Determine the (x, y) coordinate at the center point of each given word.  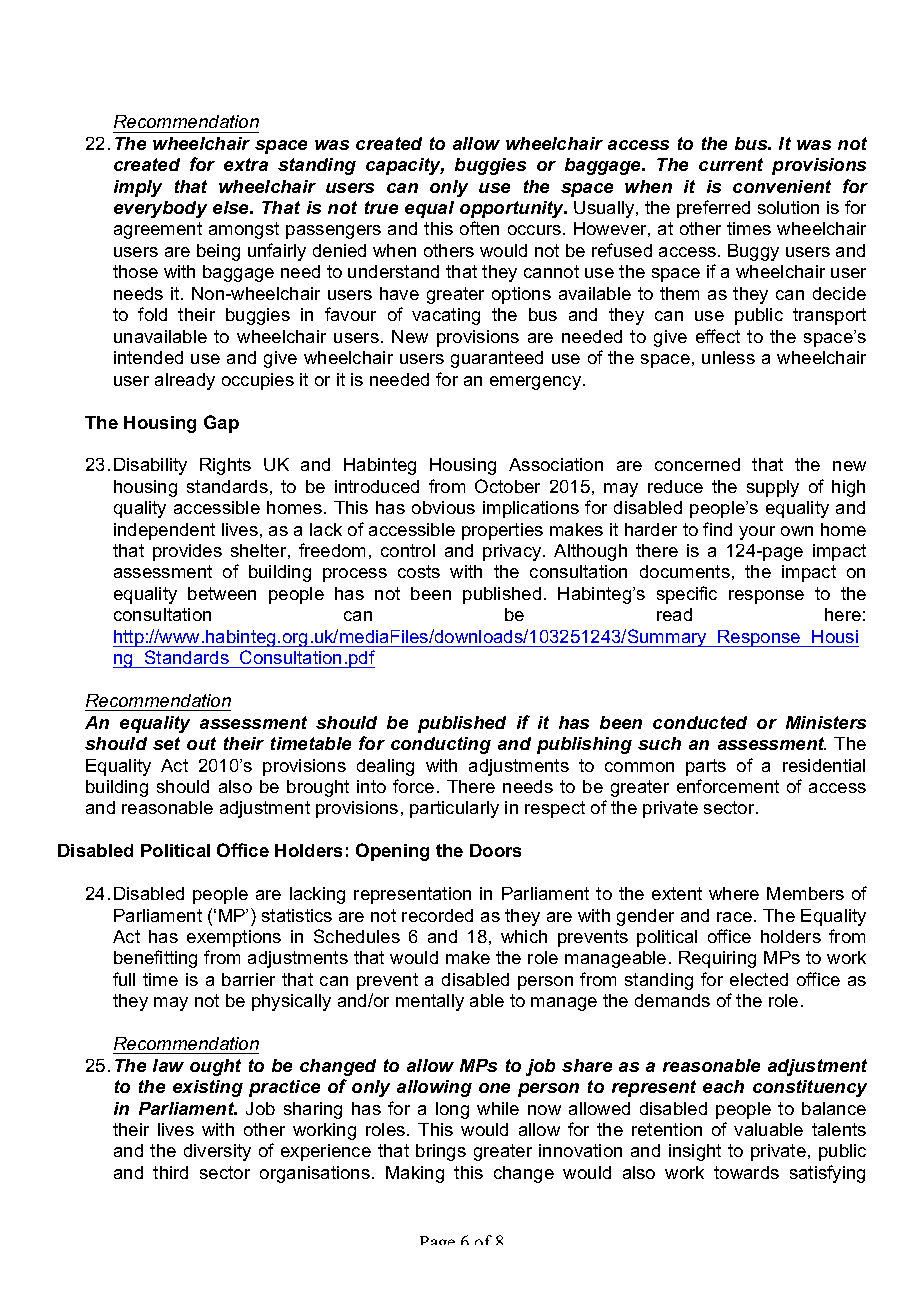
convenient (782, 186)
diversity (217, 1152)
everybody (160, 209)
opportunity (513, 209)
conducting (441, 745)
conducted (700, 722)
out (201, 743)
